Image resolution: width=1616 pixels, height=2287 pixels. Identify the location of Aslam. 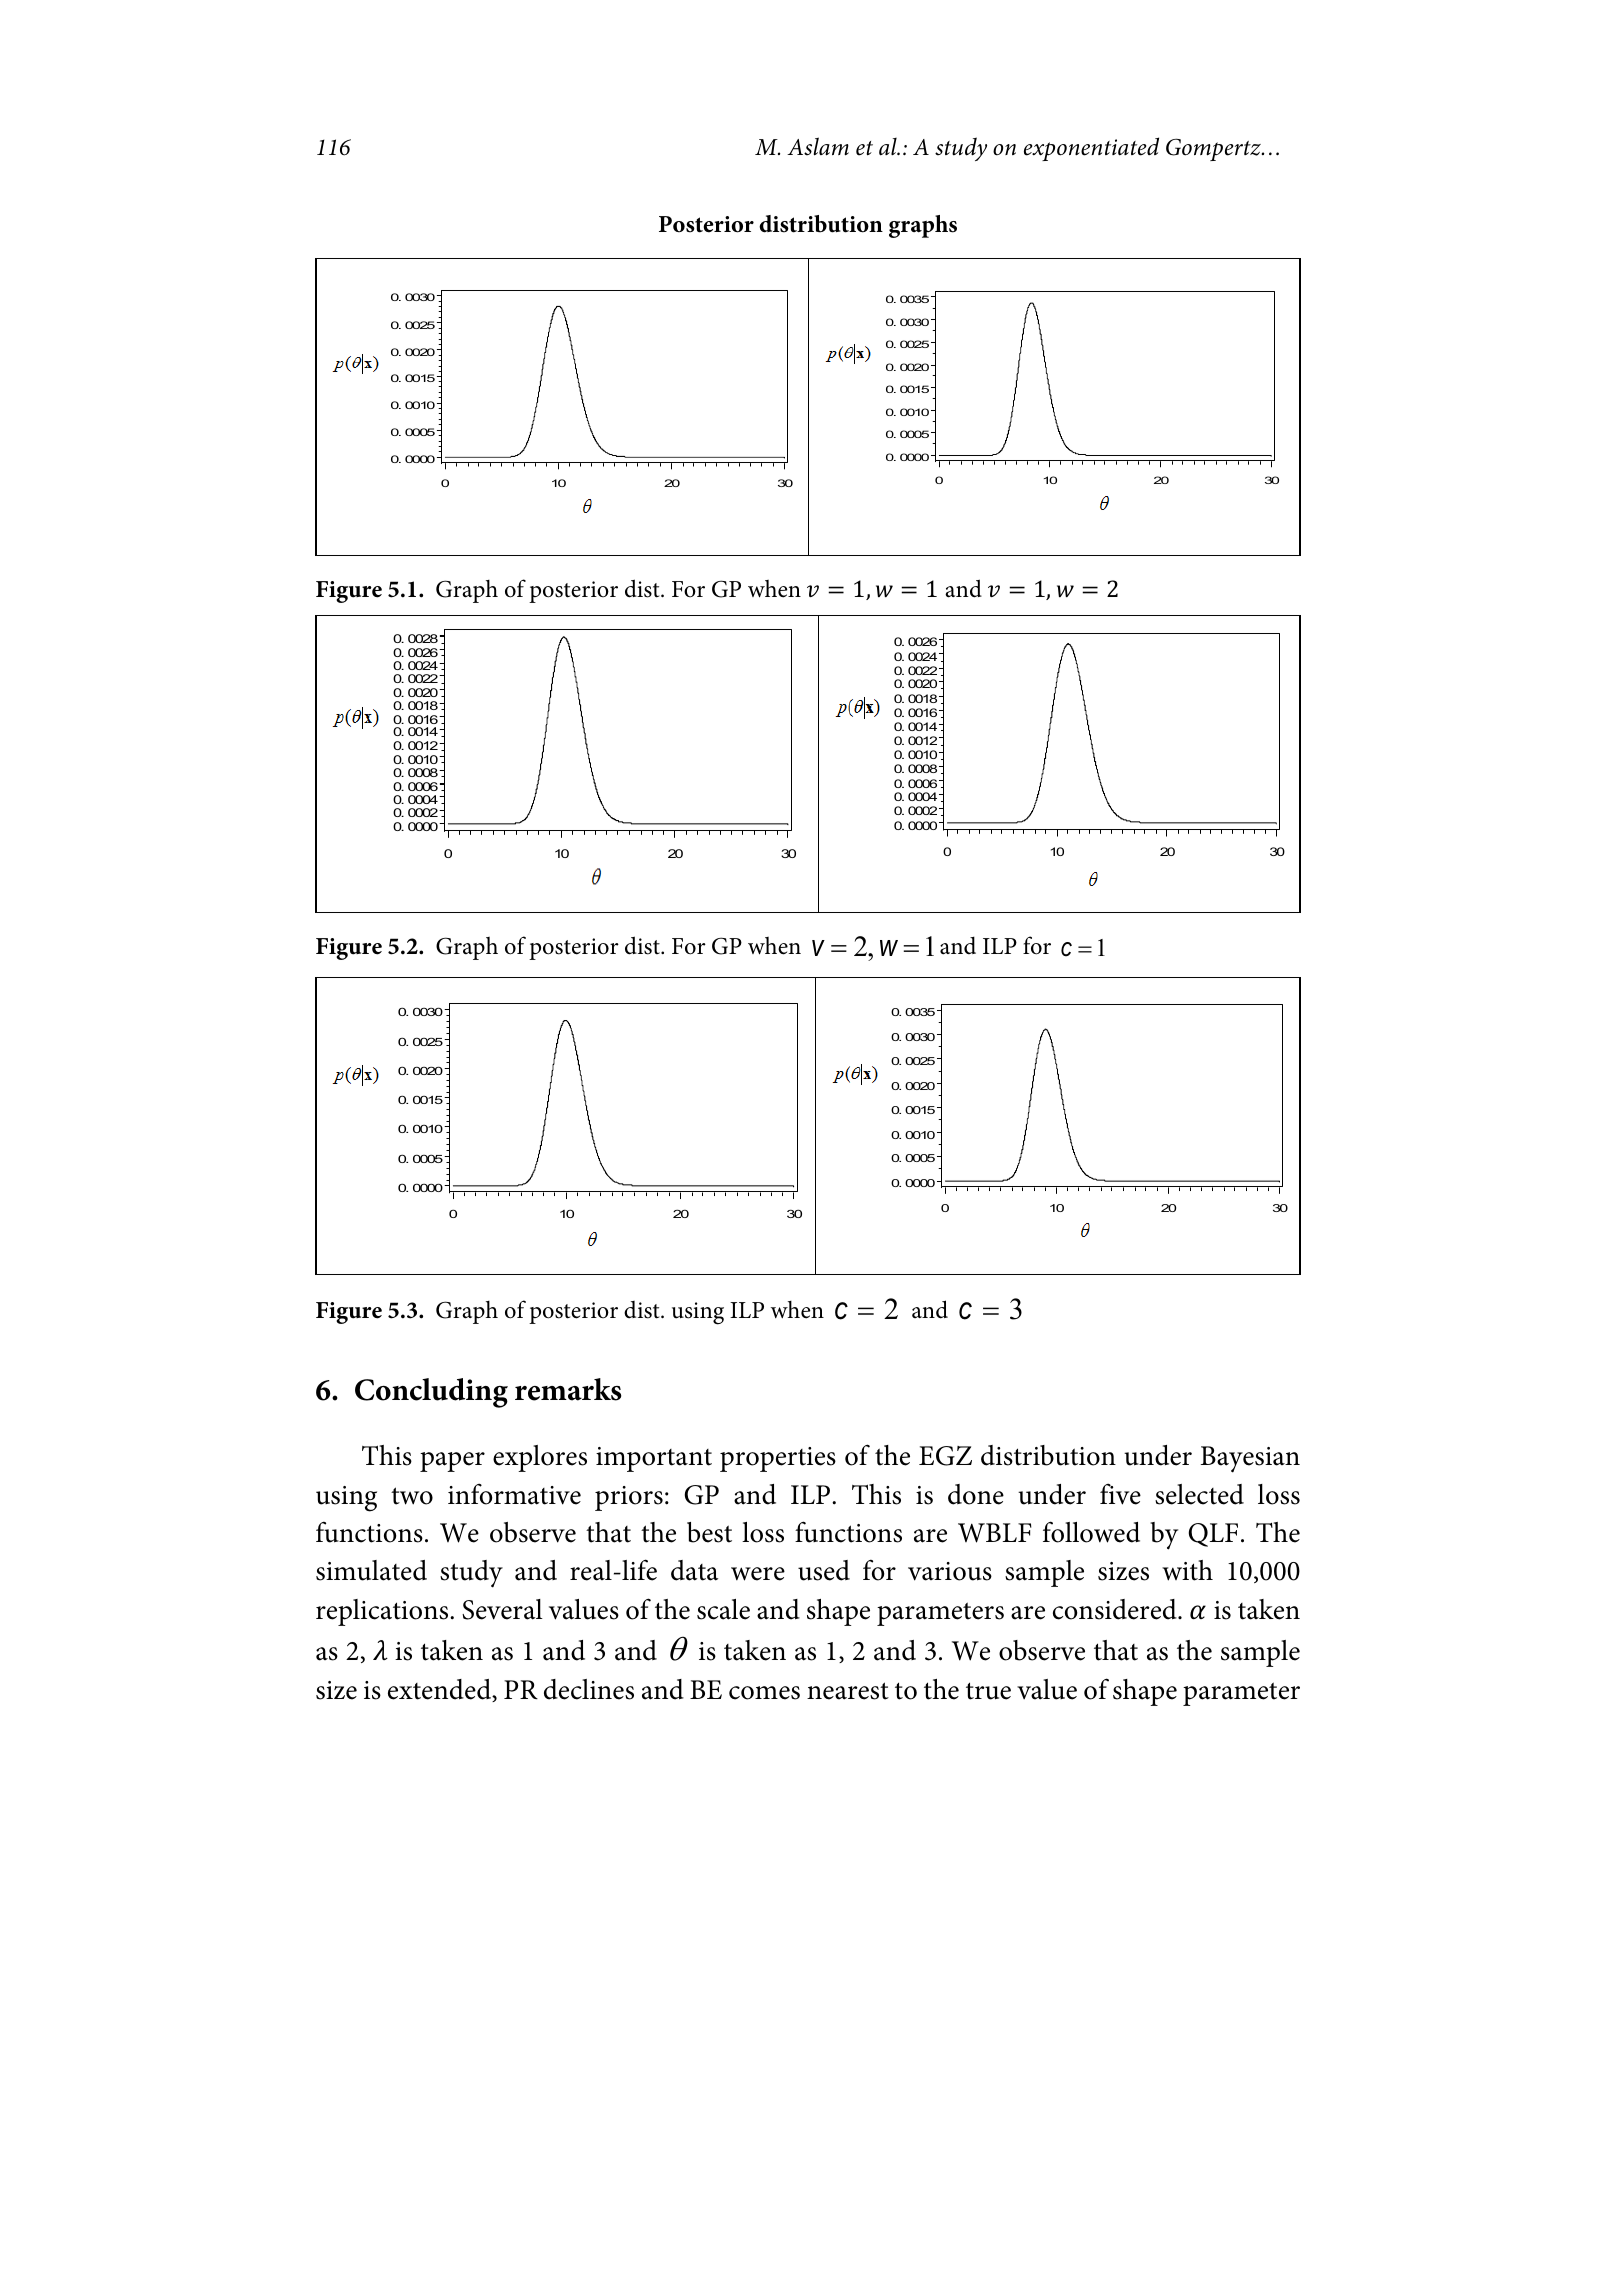
(818, 146).
